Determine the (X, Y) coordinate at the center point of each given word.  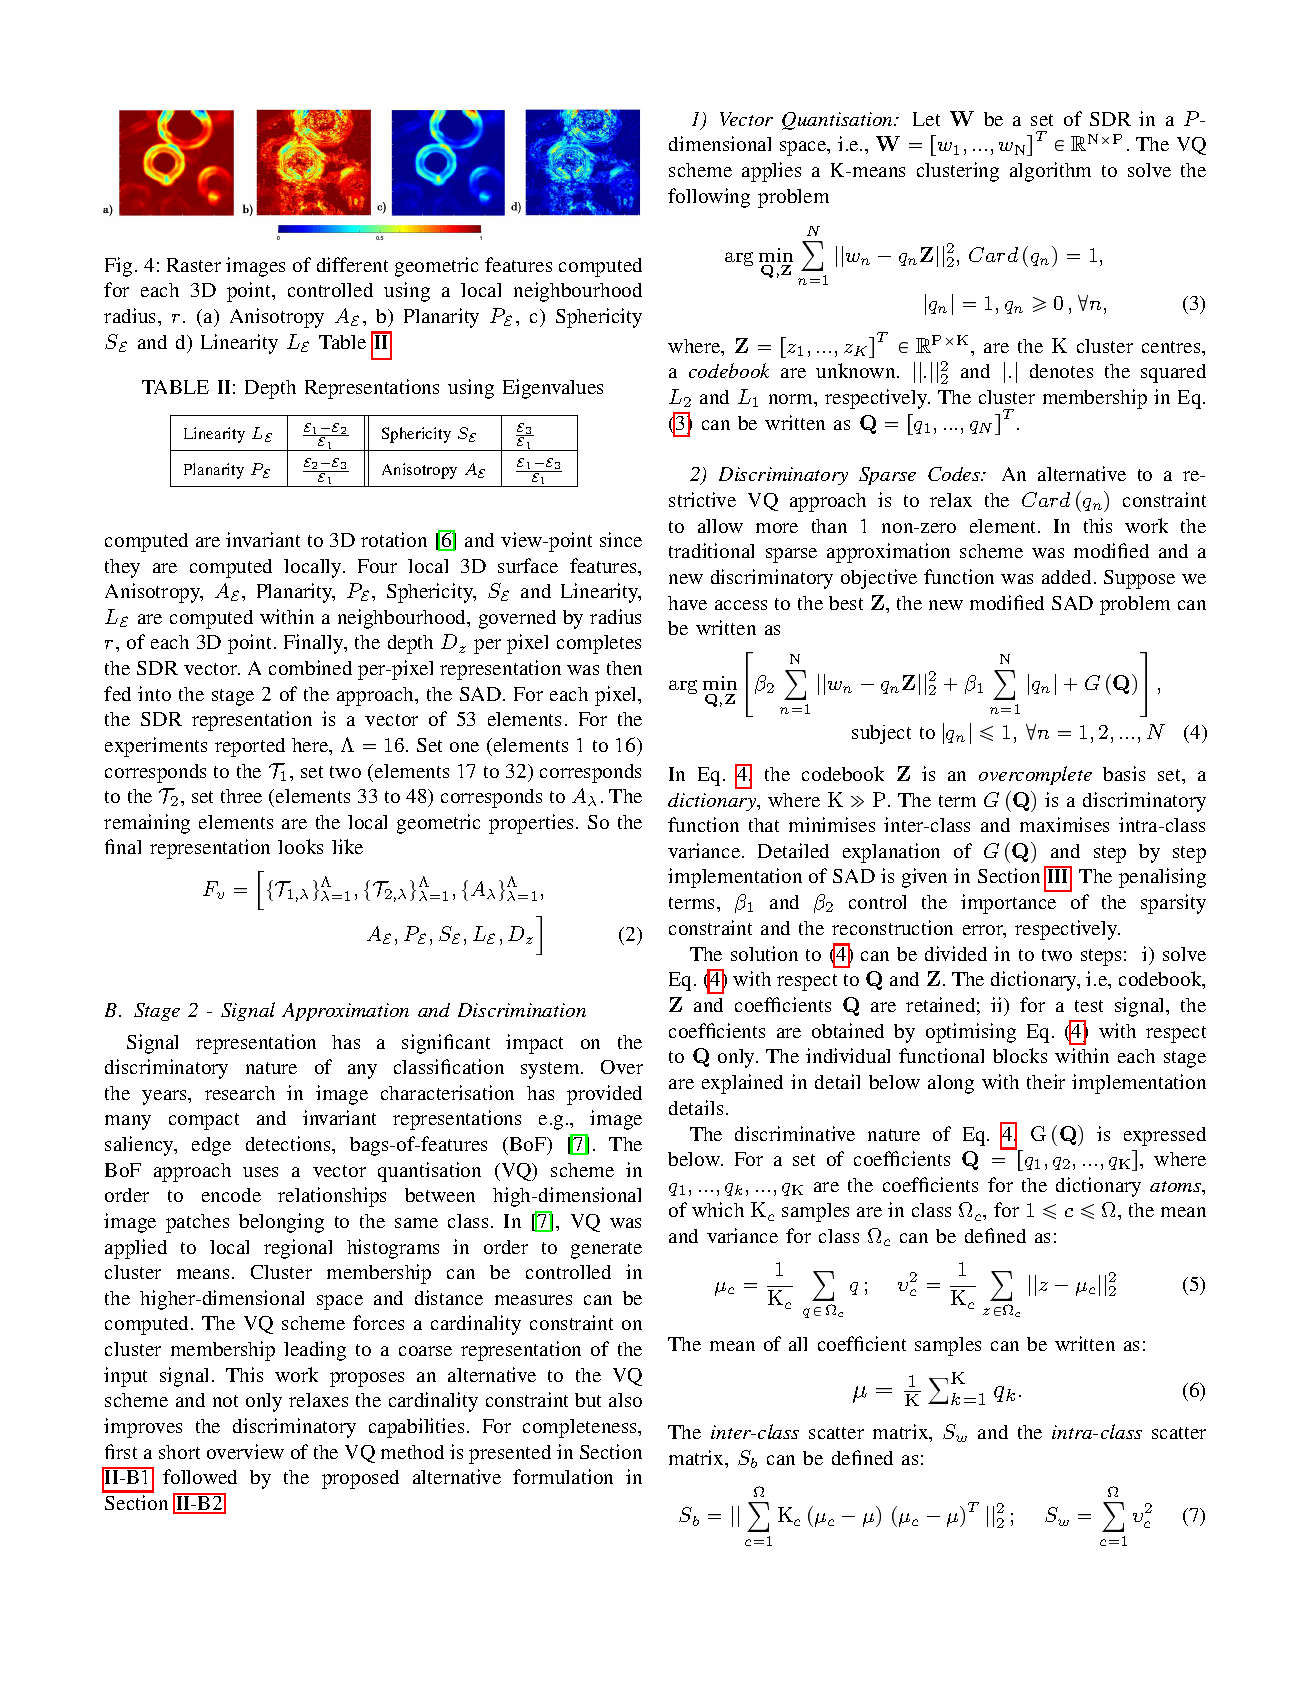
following (709, 198)
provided (604, 1095)
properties (531, 824)
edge (211, 1146)
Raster (194, 265)
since (621, 539)
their (1046, 1081)
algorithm (1050, 172)
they (122, 568)
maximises (1064, 824)
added (1066, 577)
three (241, 796)
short (179, 1452)
